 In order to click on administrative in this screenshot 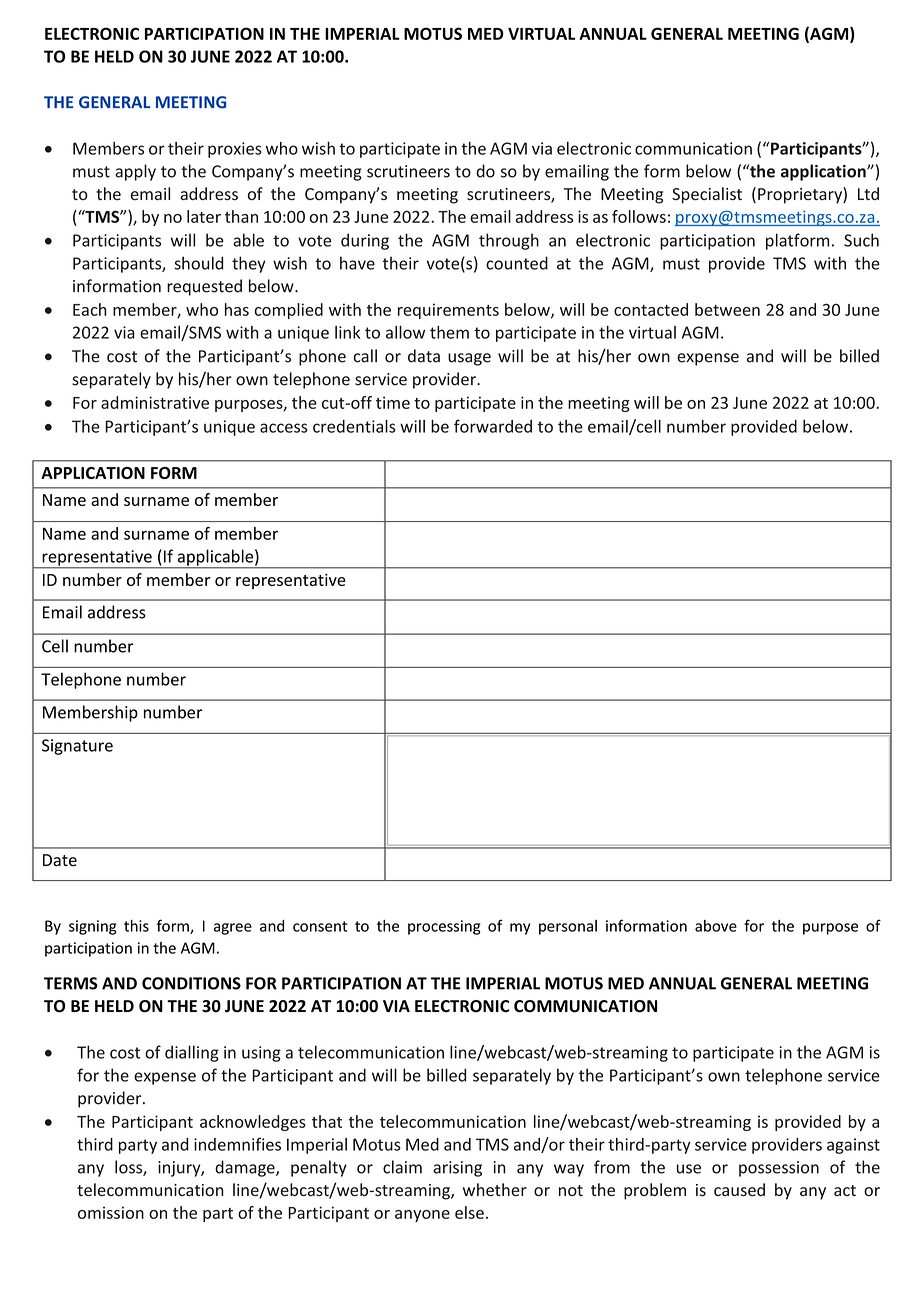, I will do `click(155, 402)`.
